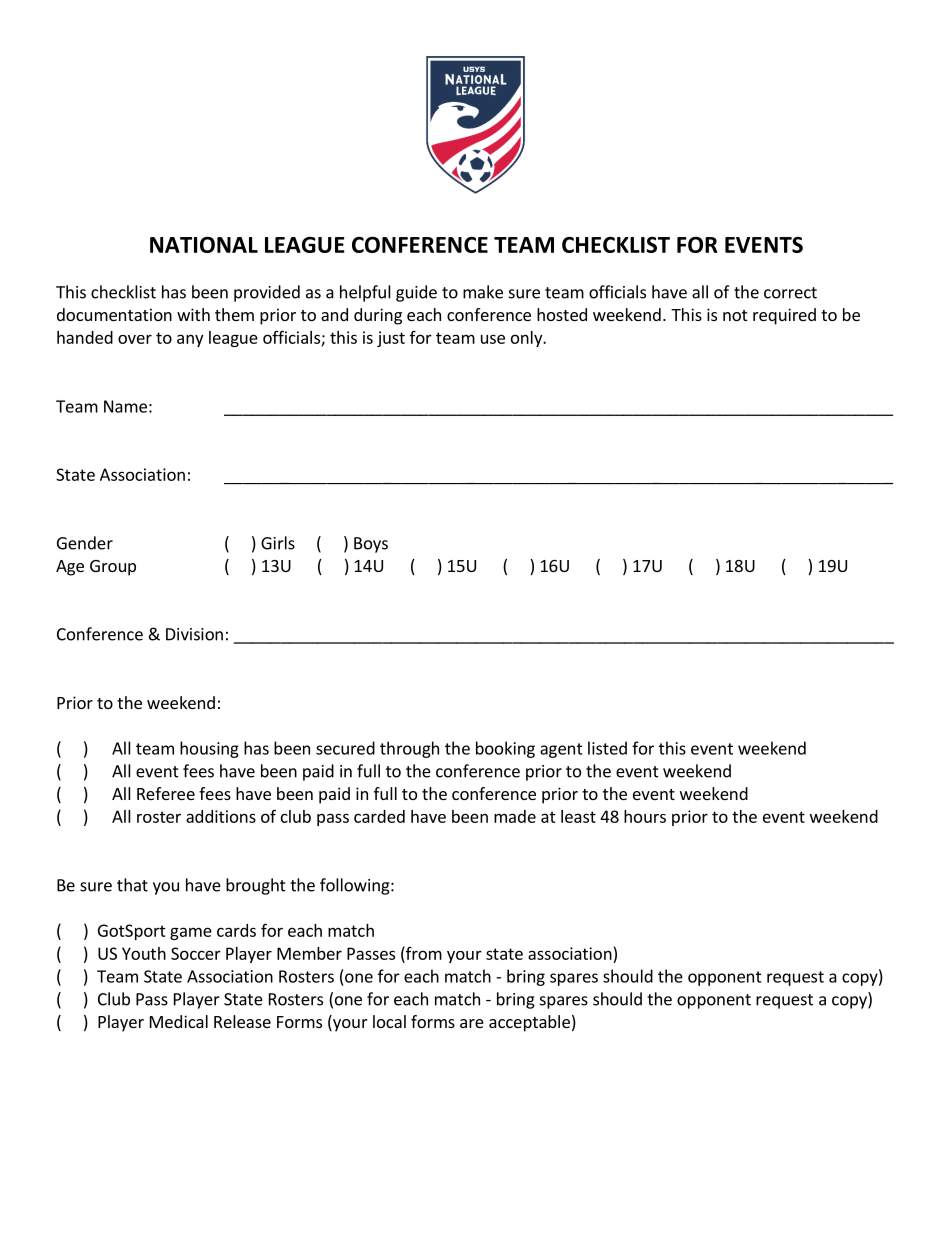  What do you see at coordinates (125, 406) in the image?
I see `Name` at bounding box center [125, 406].
